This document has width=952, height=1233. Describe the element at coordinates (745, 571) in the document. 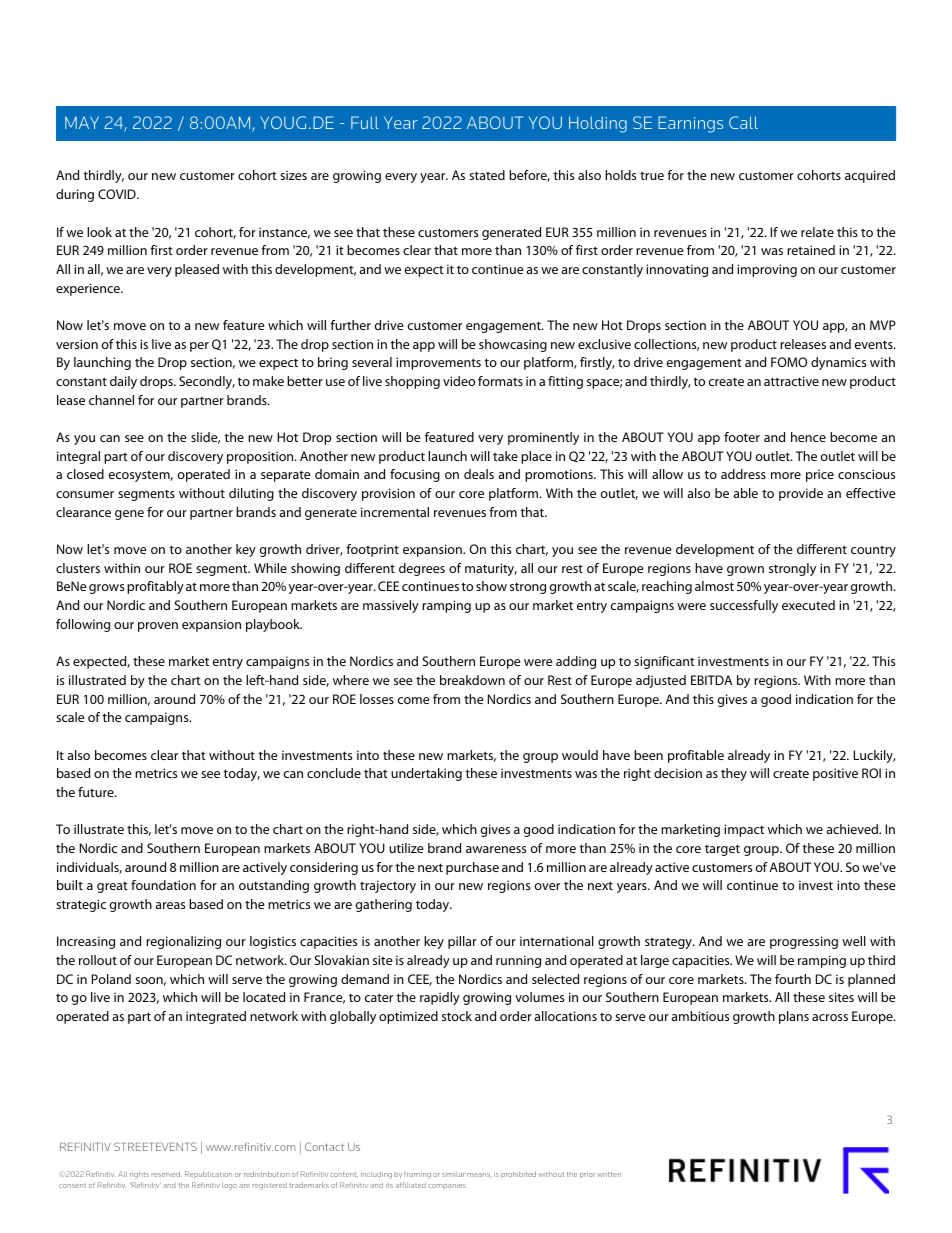

I see `grown` at that location.
